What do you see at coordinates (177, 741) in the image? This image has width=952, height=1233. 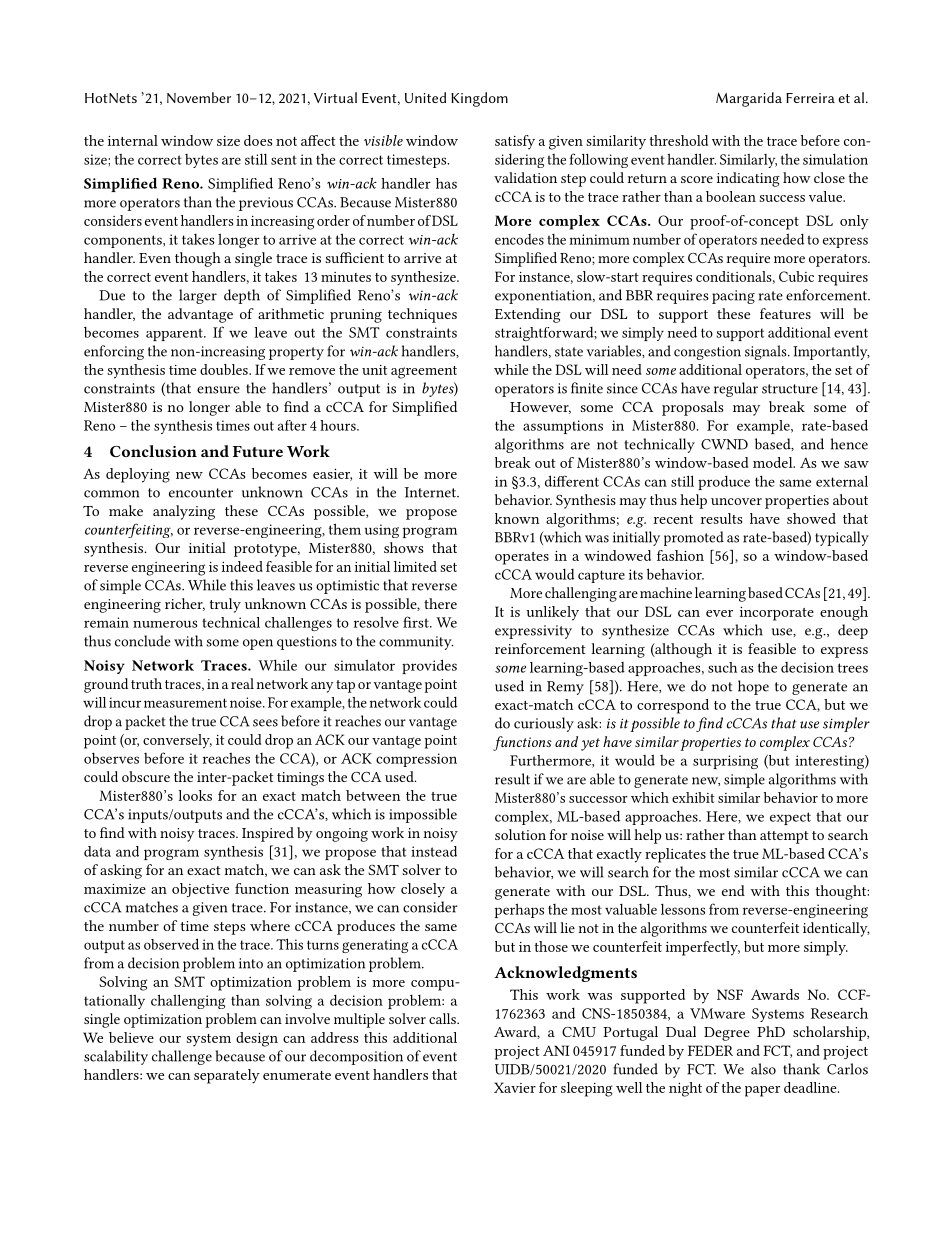 I see `conversely` at bounding box center [177, 741].
